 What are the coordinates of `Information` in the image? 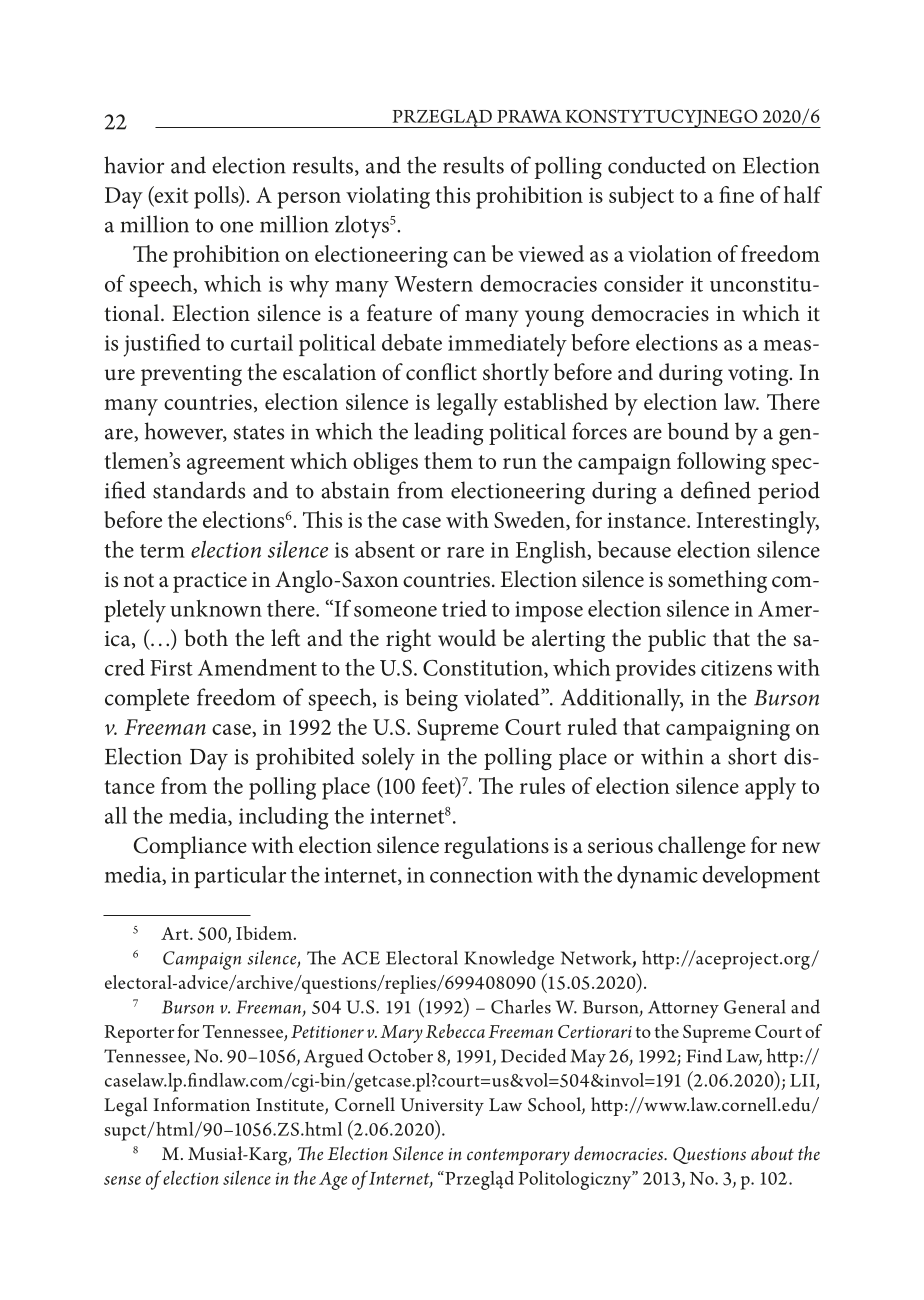 It's located at (201, 1104).
